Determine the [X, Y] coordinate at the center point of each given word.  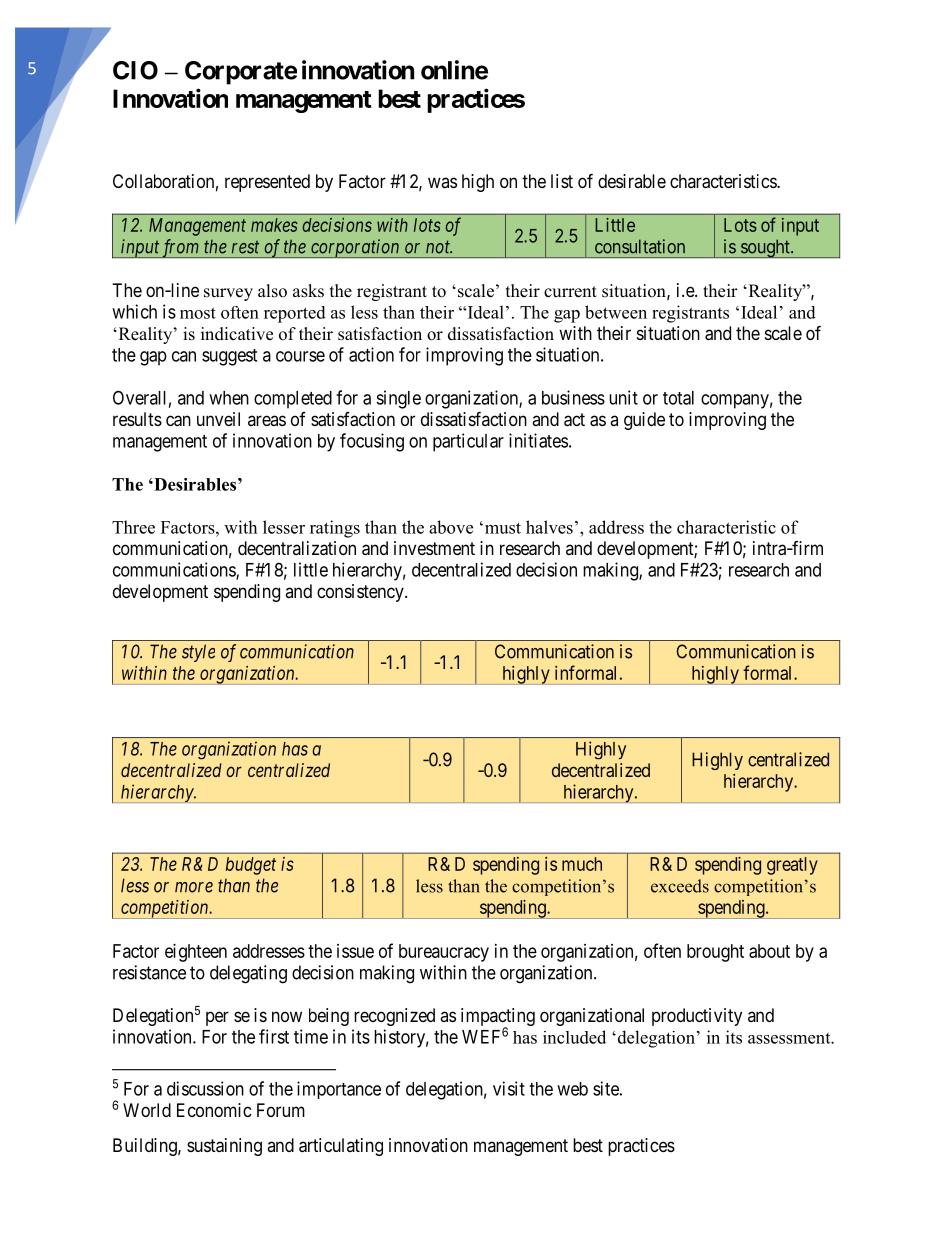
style [198, 653]
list [562, 181]
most [198, 313]
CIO [135, 70]
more [194, 887]
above [451, 527]
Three [133, 527]
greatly [792, 866]
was [442, 182]
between [616, 312]
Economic [214, 1110]
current [570, 292]
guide [644, 421]
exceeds [680, 886]
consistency [361, 593]
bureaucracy [444, 953]
